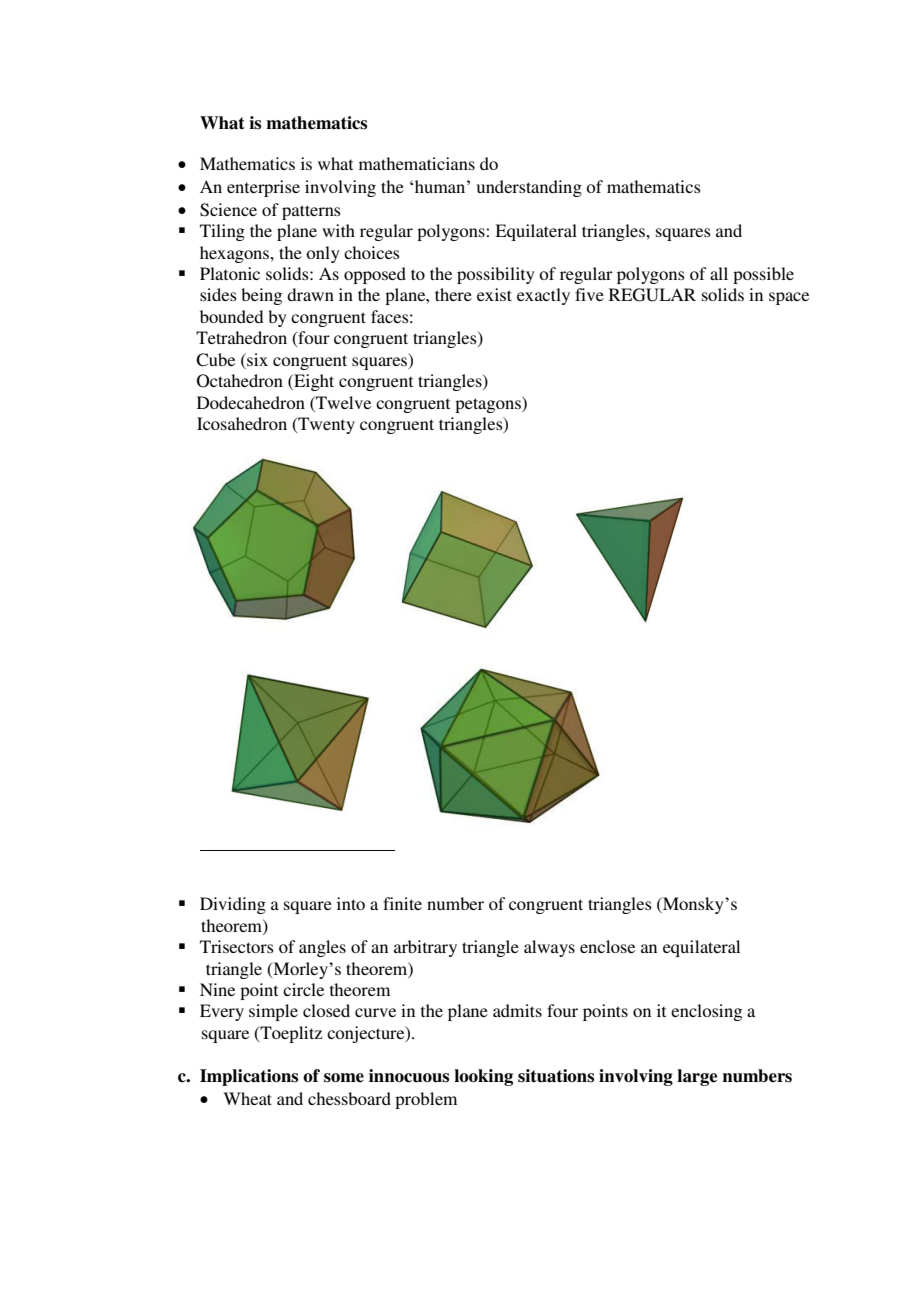 The width and height of the screenshot is (924, 1308). I want to click on Twenty, so click(325, 425).
